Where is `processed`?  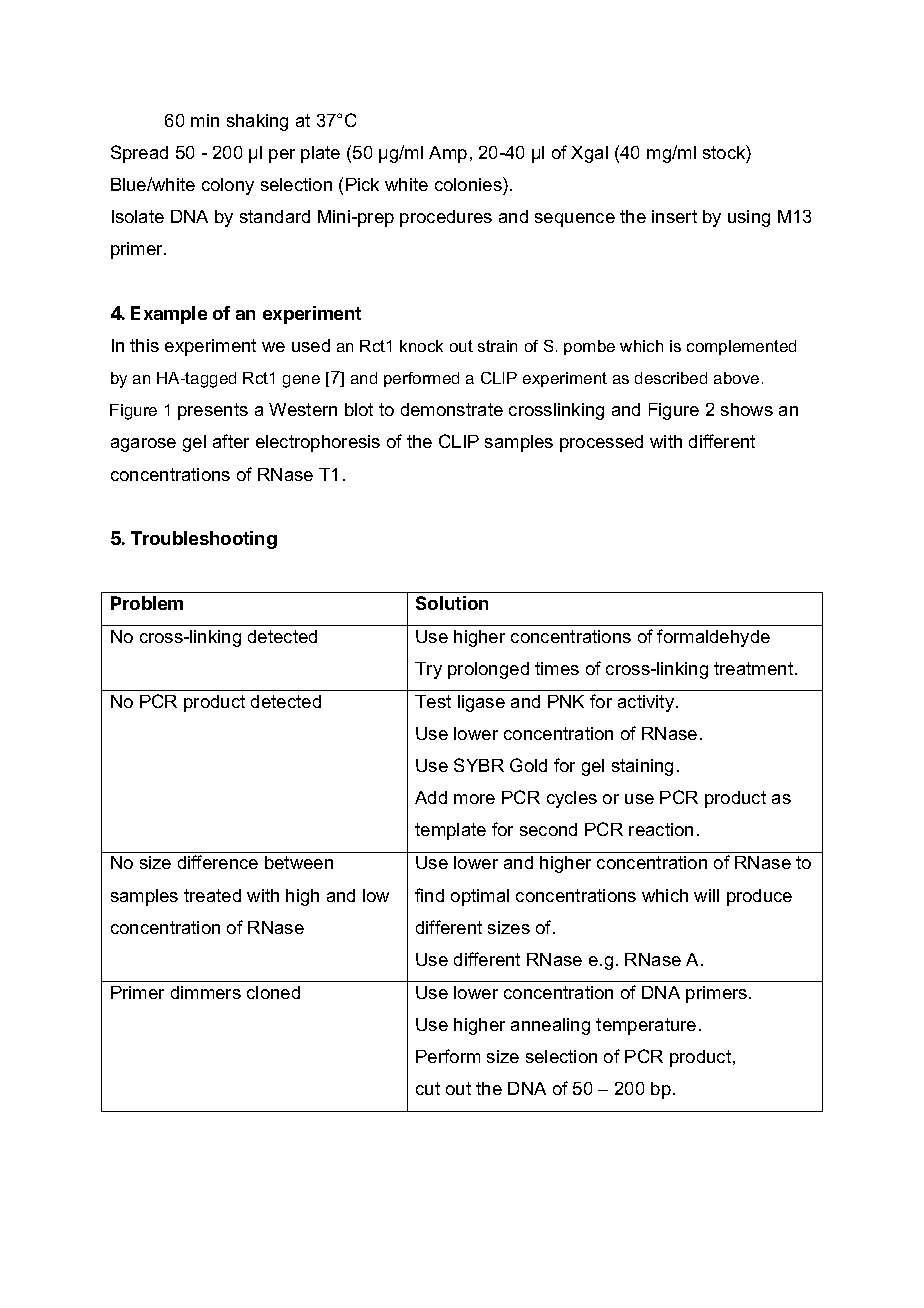
processed is located at coordinates (601, 443).
